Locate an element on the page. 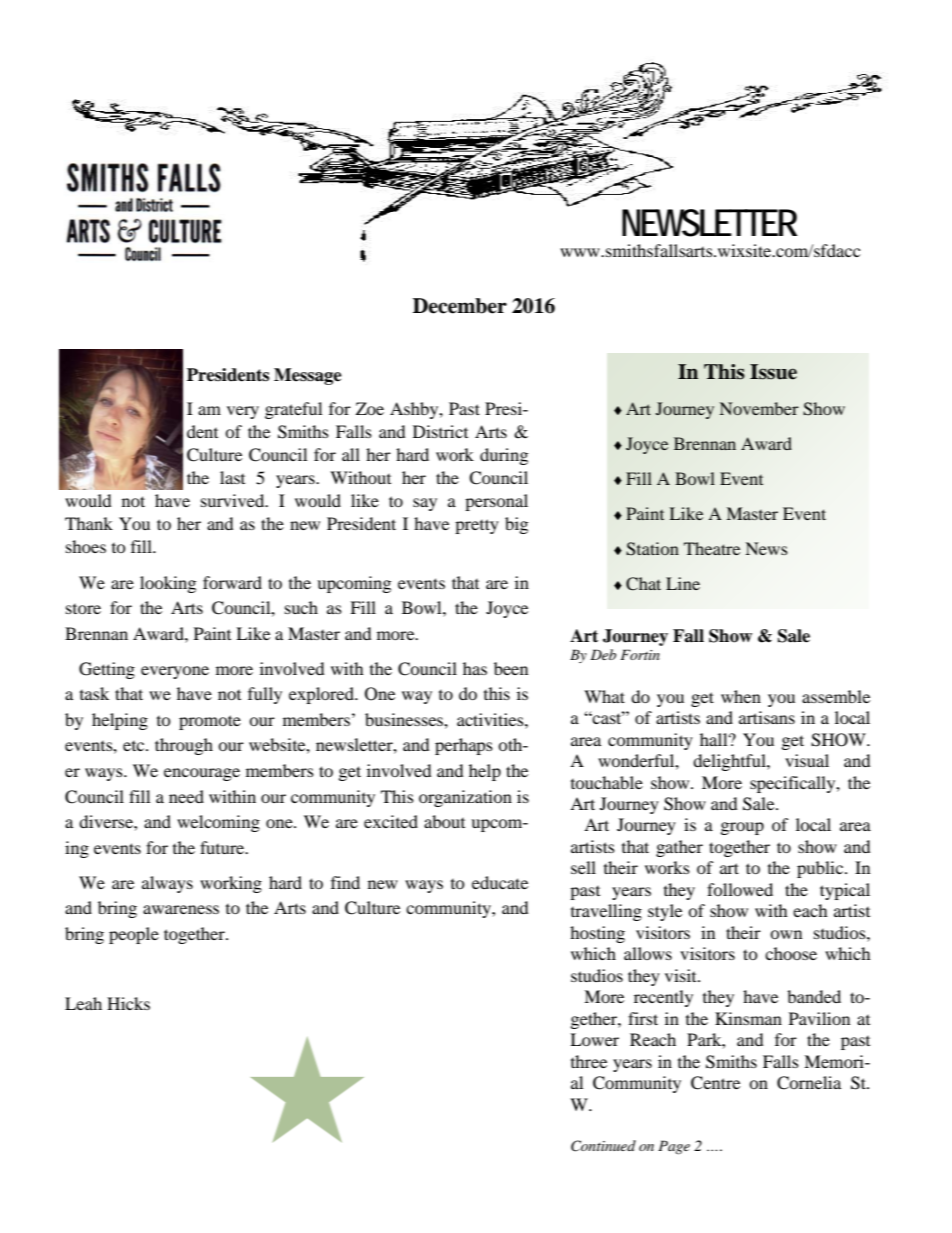 This image has width=952, height=1233. pretty is located at coordinates (477, 526).
